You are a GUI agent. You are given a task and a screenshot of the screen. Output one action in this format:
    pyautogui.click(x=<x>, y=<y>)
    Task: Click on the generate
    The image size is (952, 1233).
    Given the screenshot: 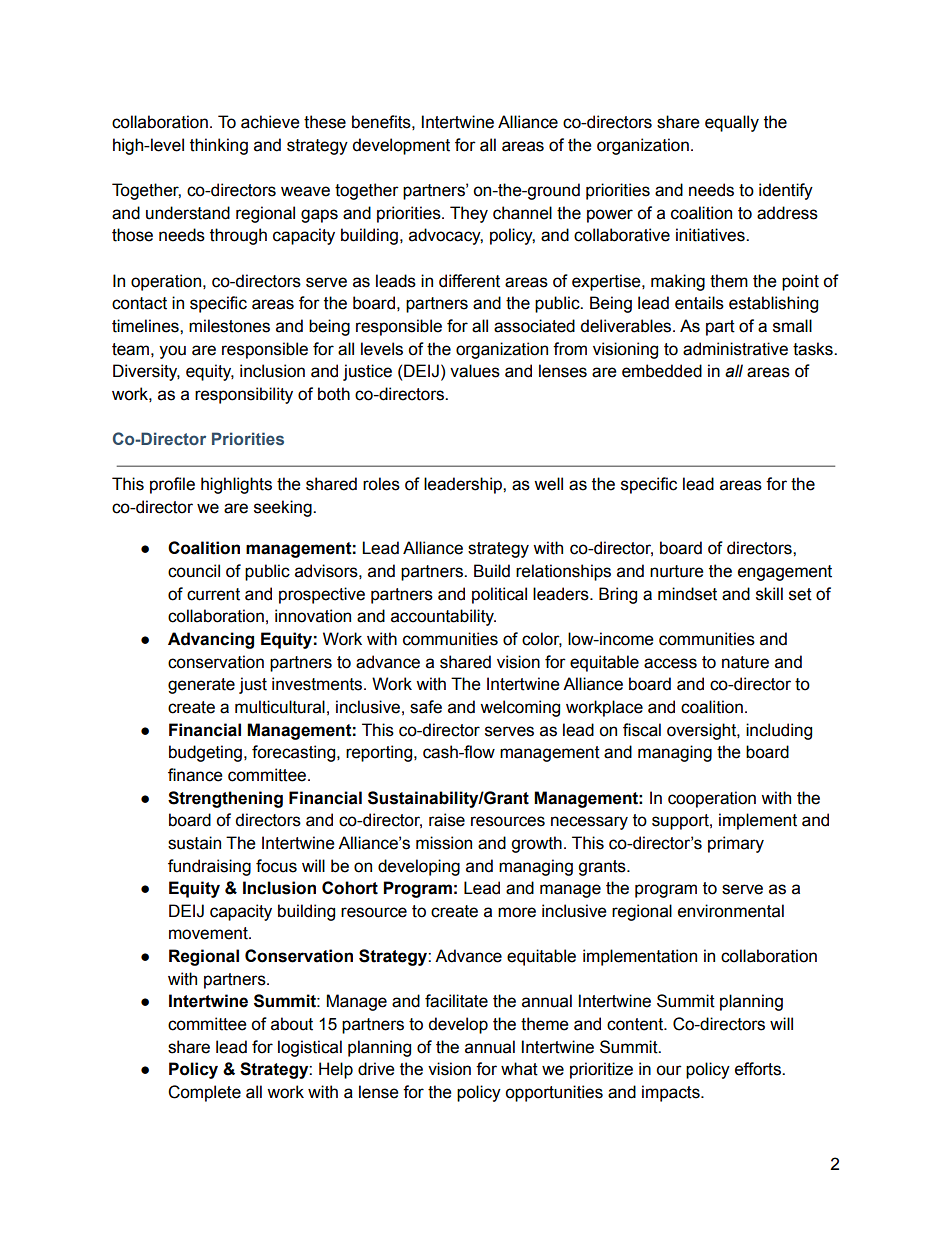 What is the action you would take?
    pyautogui.click(x=201, y=686)
